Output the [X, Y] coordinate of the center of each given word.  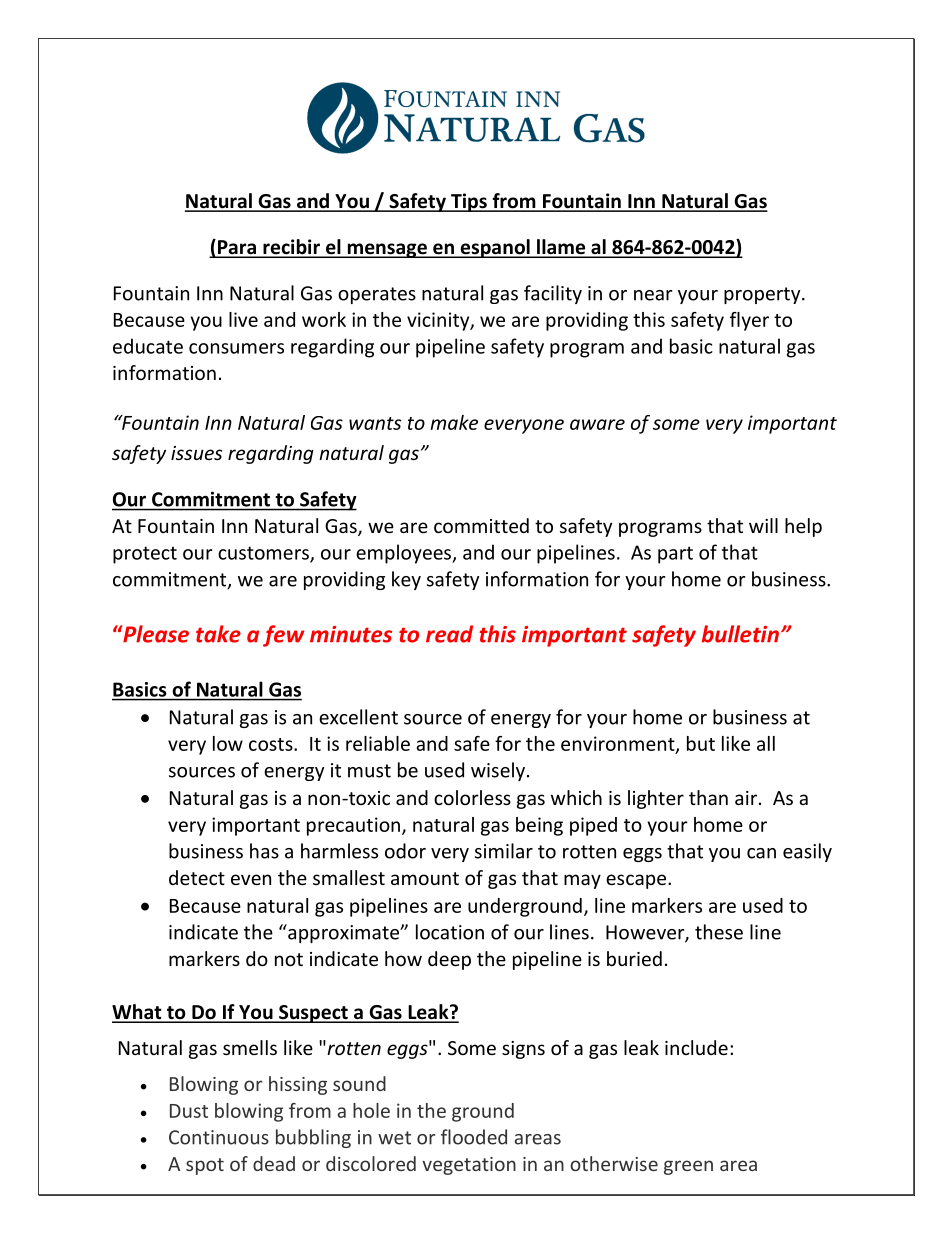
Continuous [219, 1137]
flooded [474, 1137]
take [218, 634]
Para [237, 248]
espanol [495, 248]
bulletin [740, 634]
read [449, 634]
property [763, 295]
